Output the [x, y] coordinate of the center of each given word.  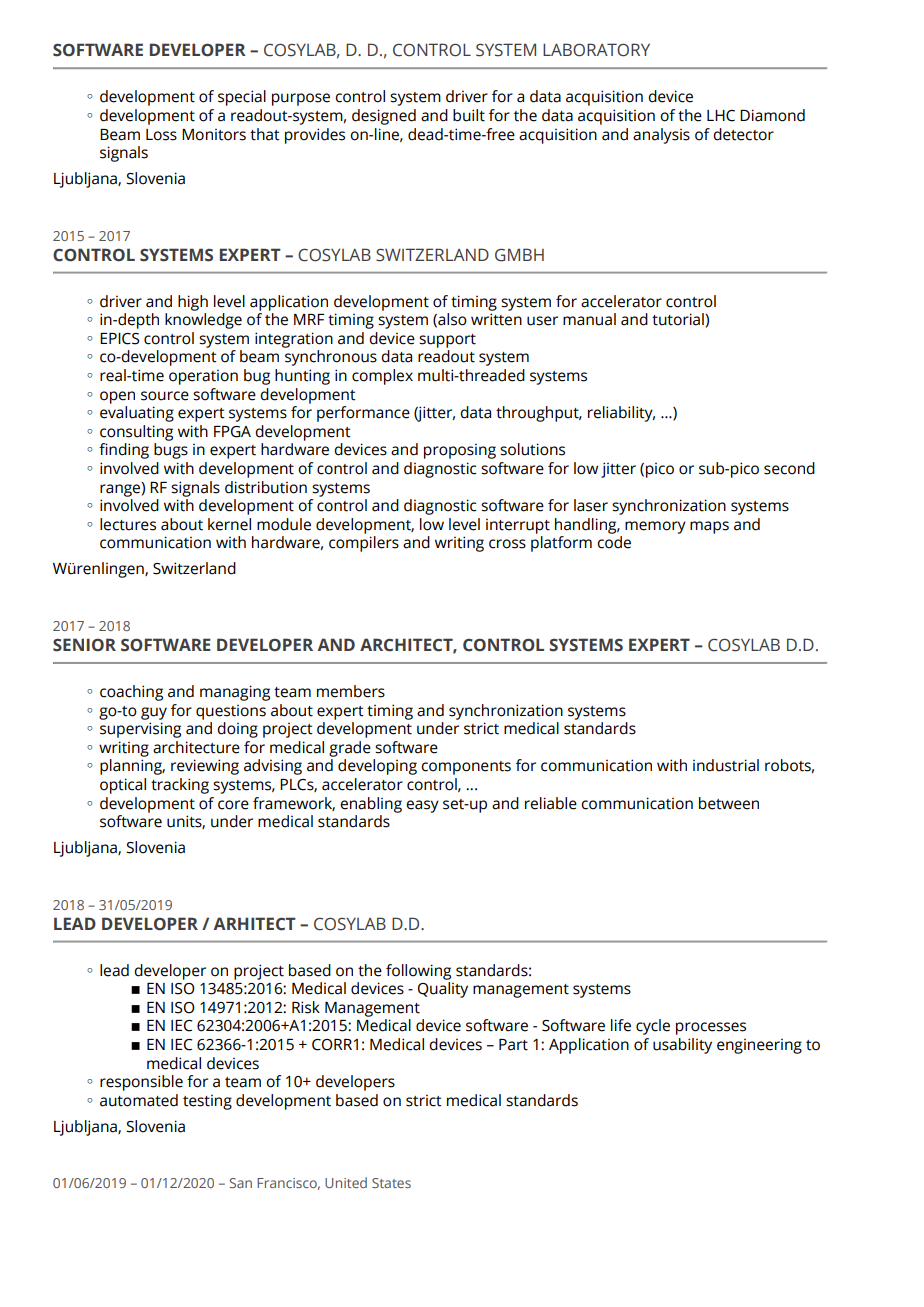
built [469, 115]
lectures [128, 524]
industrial [726, 765]
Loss [161, 135]
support [447, 341]
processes [711, 1028]
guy [154, 713]
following [418, 972]
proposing [460, 451]
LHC [721, 116]
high [193, 303]
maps [709, 527]
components [466, 768]
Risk [306, 1007]
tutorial [679, 320]
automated [139, 1100]
